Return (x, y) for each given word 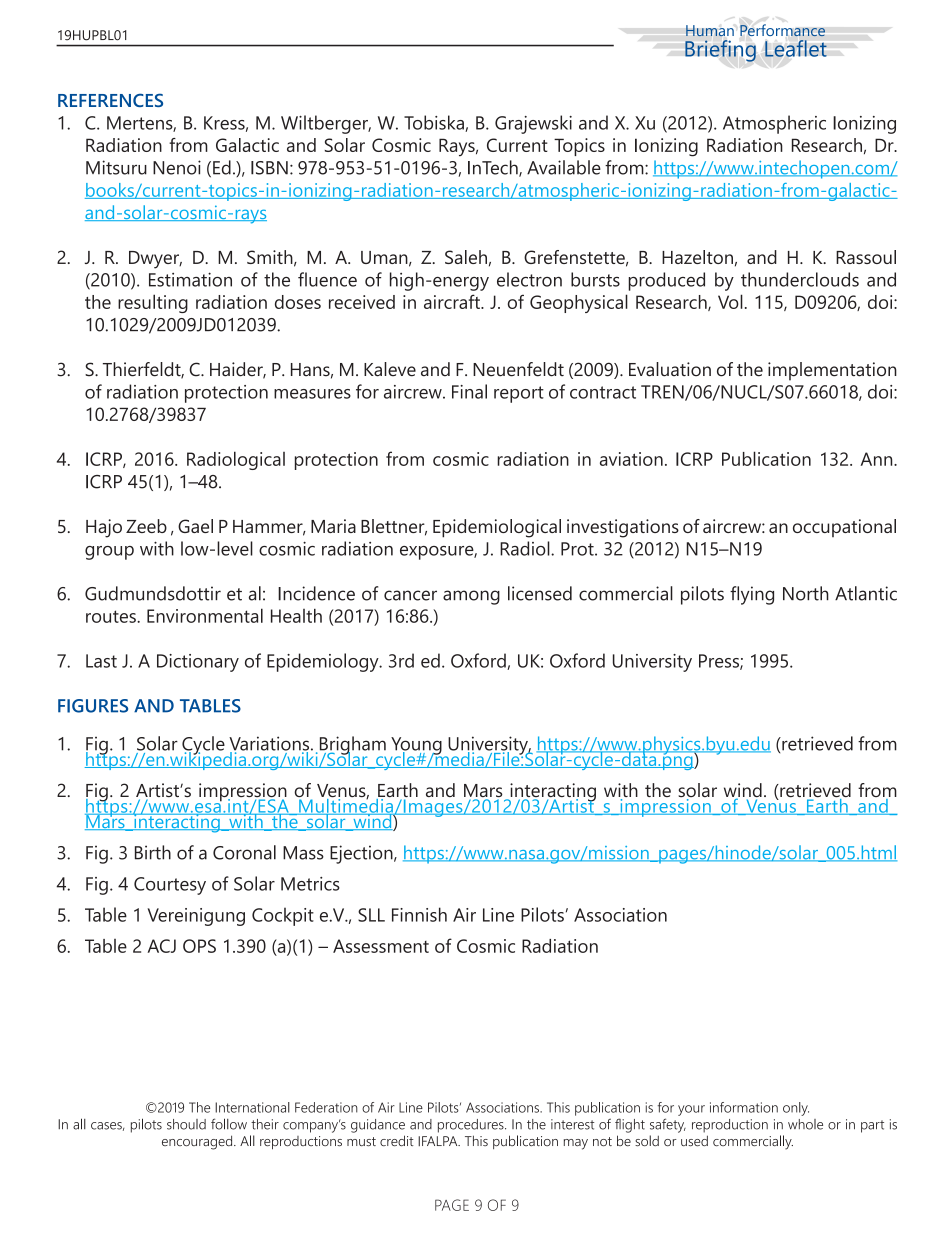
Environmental (205, 615)
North (806, 593)
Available (564, 167)
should (186, 1124)
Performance (782, 30)
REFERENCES (110, 100)
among (471, 597)
